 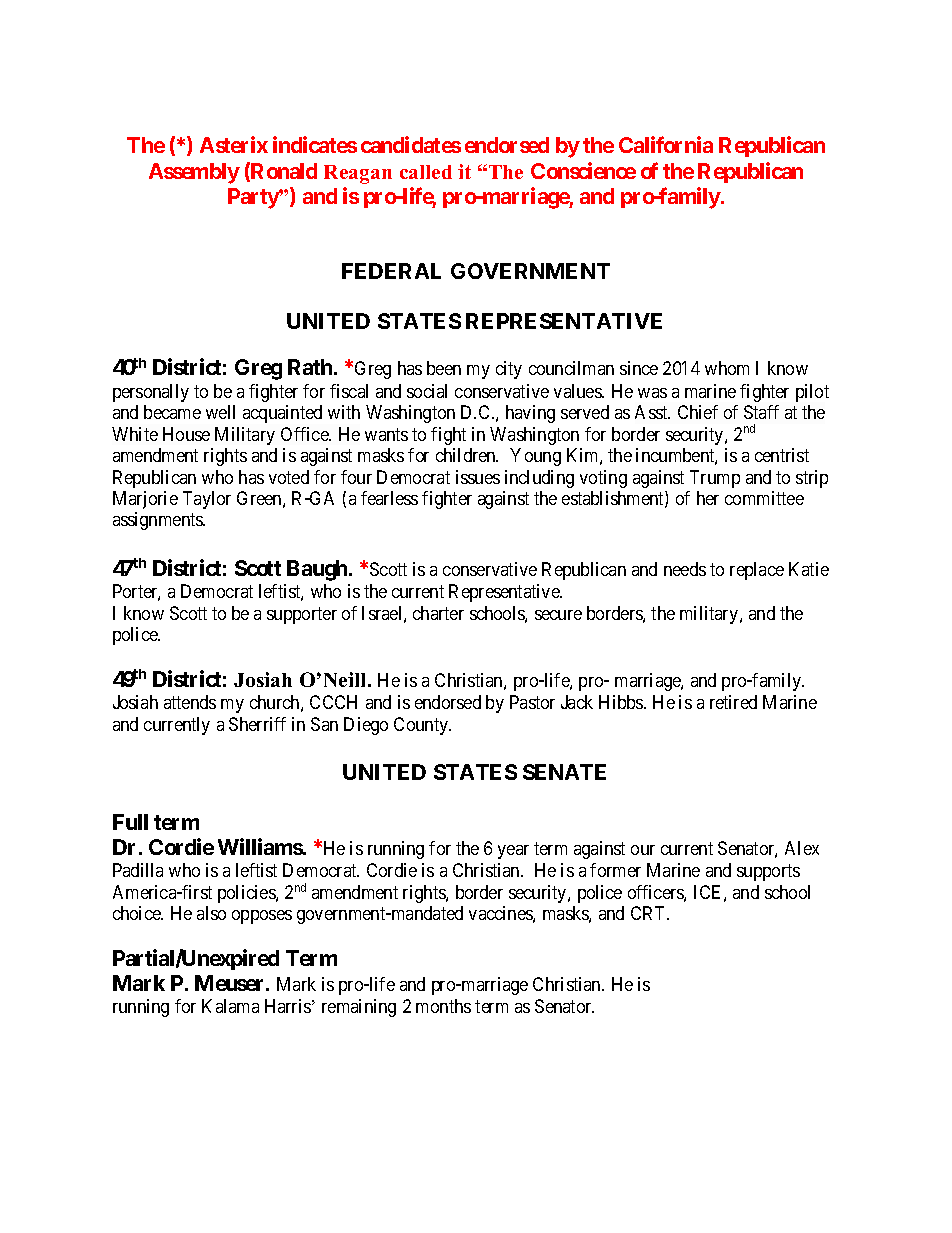 What do you see at coordinates (426, 172) in the screenshot?
I see `called` at bounding box center [426, 172].
